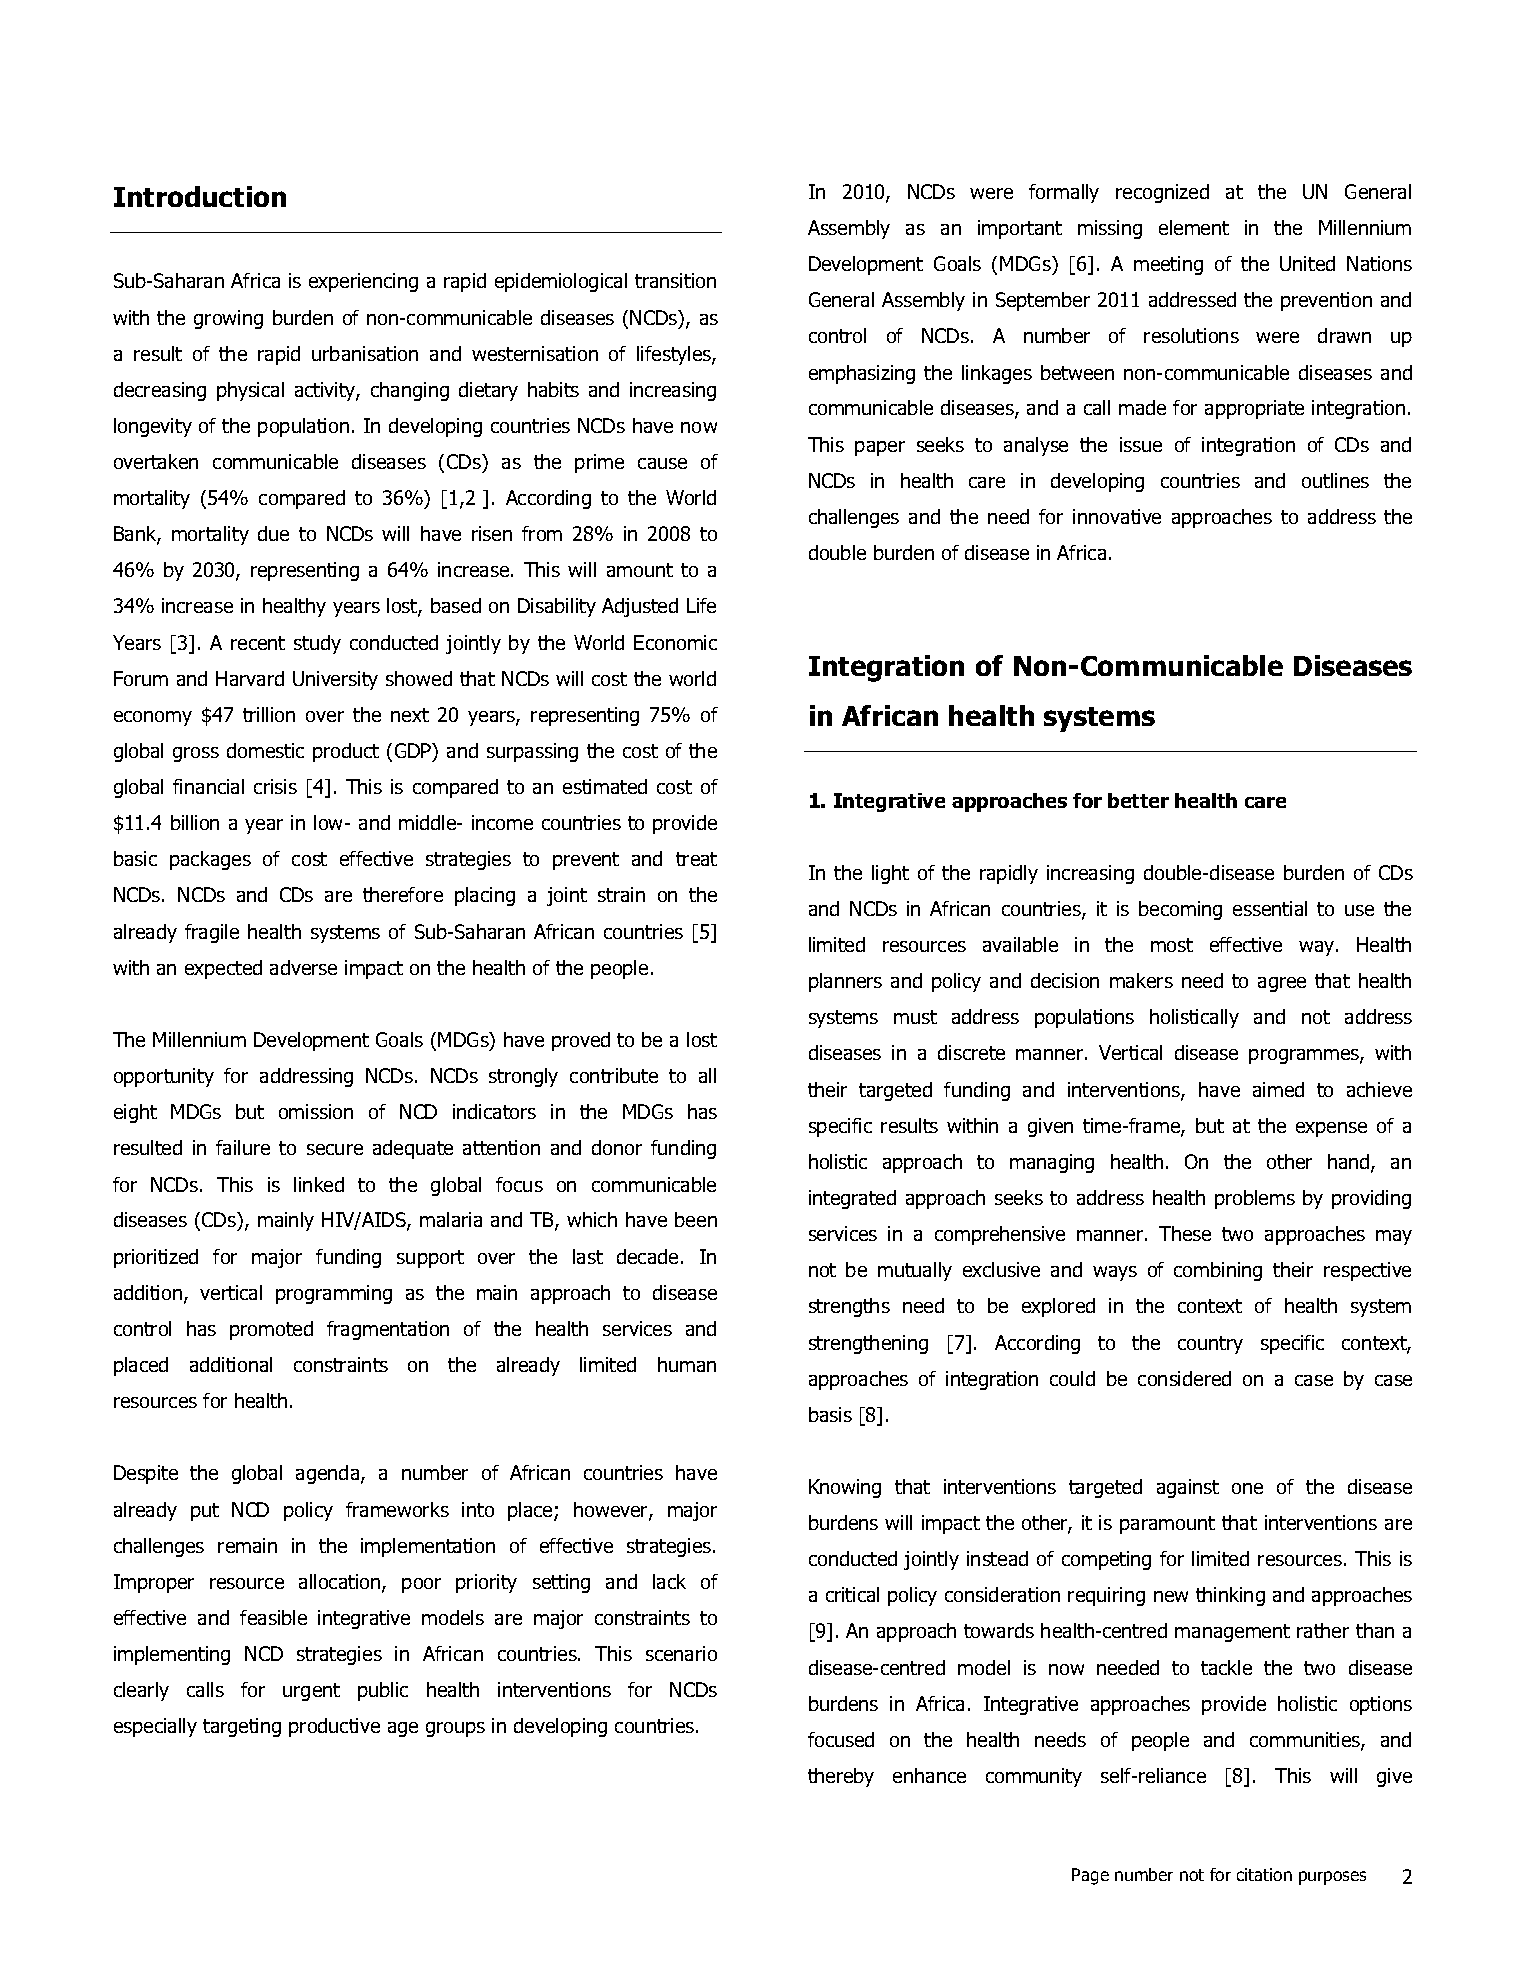 The height and width of the screenshot is (1975, 1526). What do you see at coordinates (841, 1777) in the screenshot?
I see `thereby` at bounding box center [841, 1777].
